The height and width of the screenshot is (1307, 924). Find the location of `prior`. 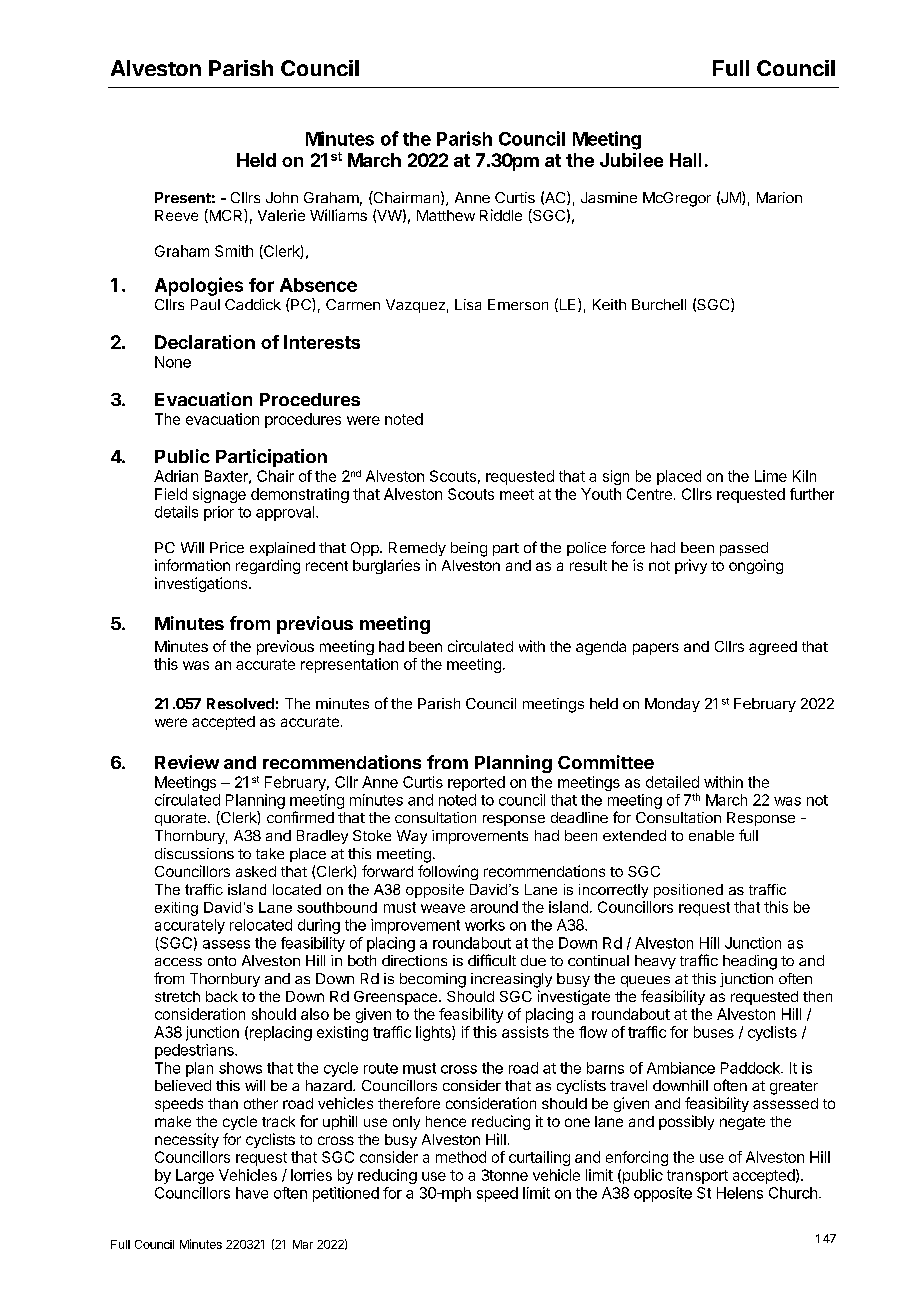

prior is located at coordinates (219, 513).
